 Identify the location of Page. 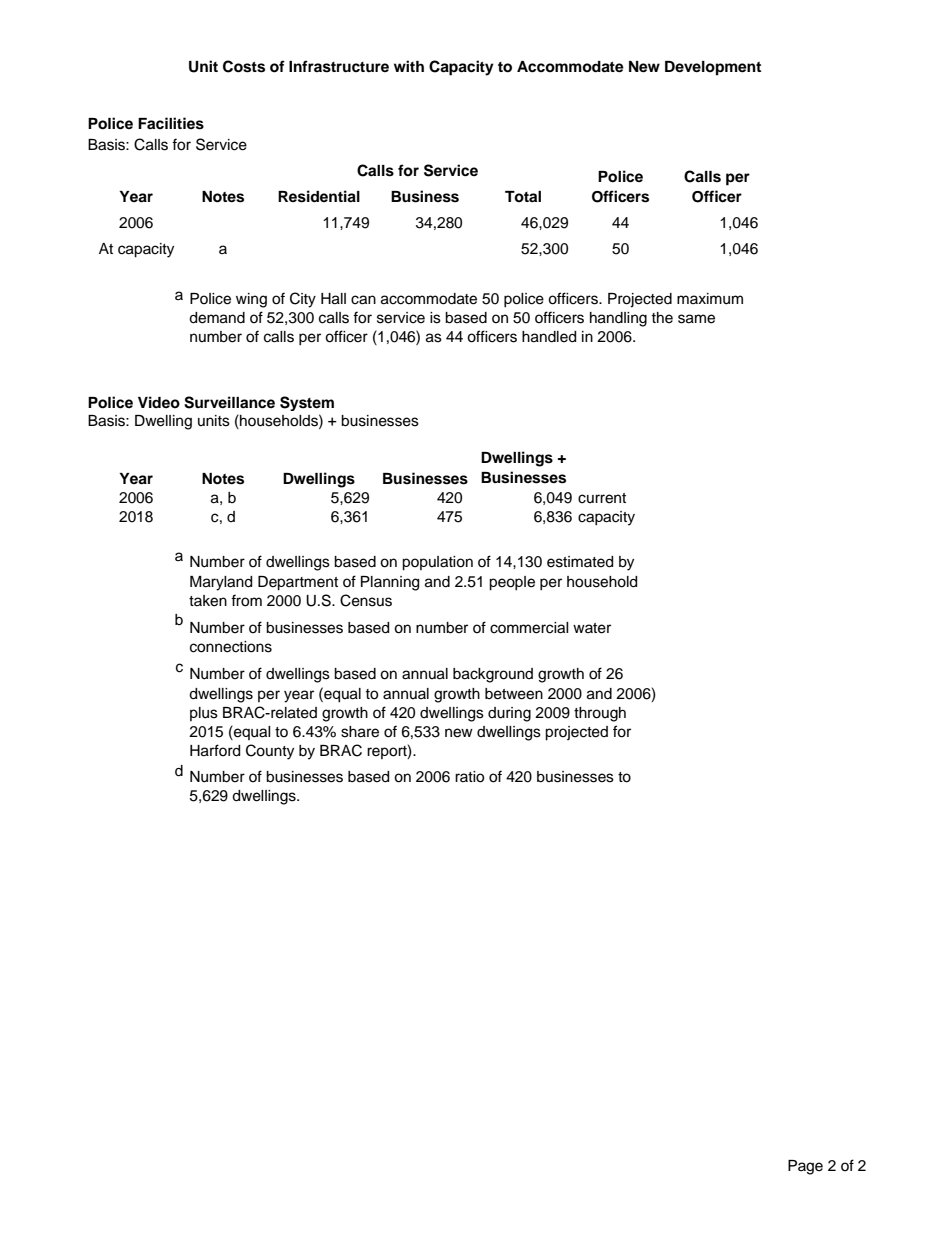
(805, 1167).
